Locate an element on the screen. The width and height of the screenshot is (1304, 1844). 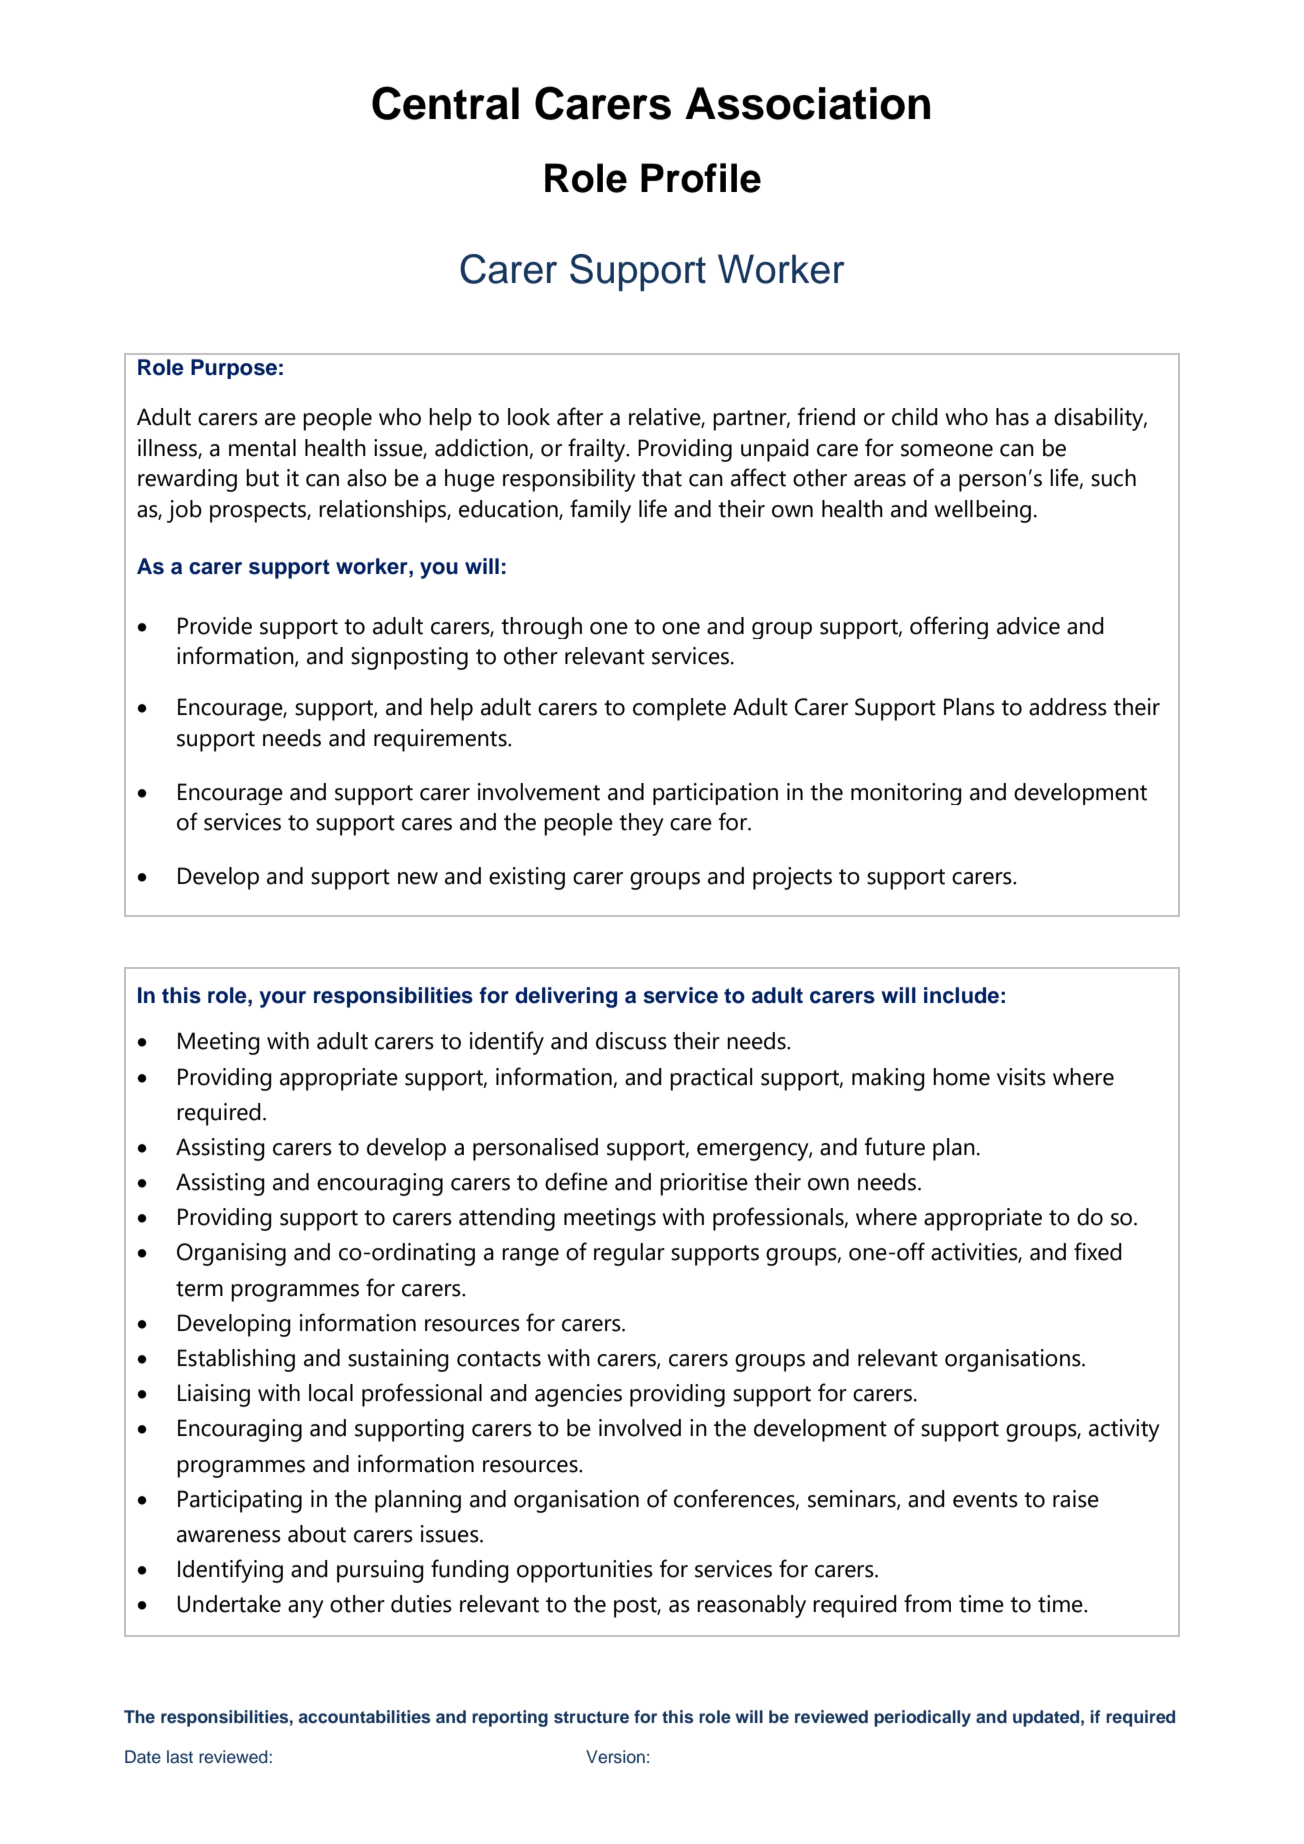
advice is located at coordinates (1028, 626).
